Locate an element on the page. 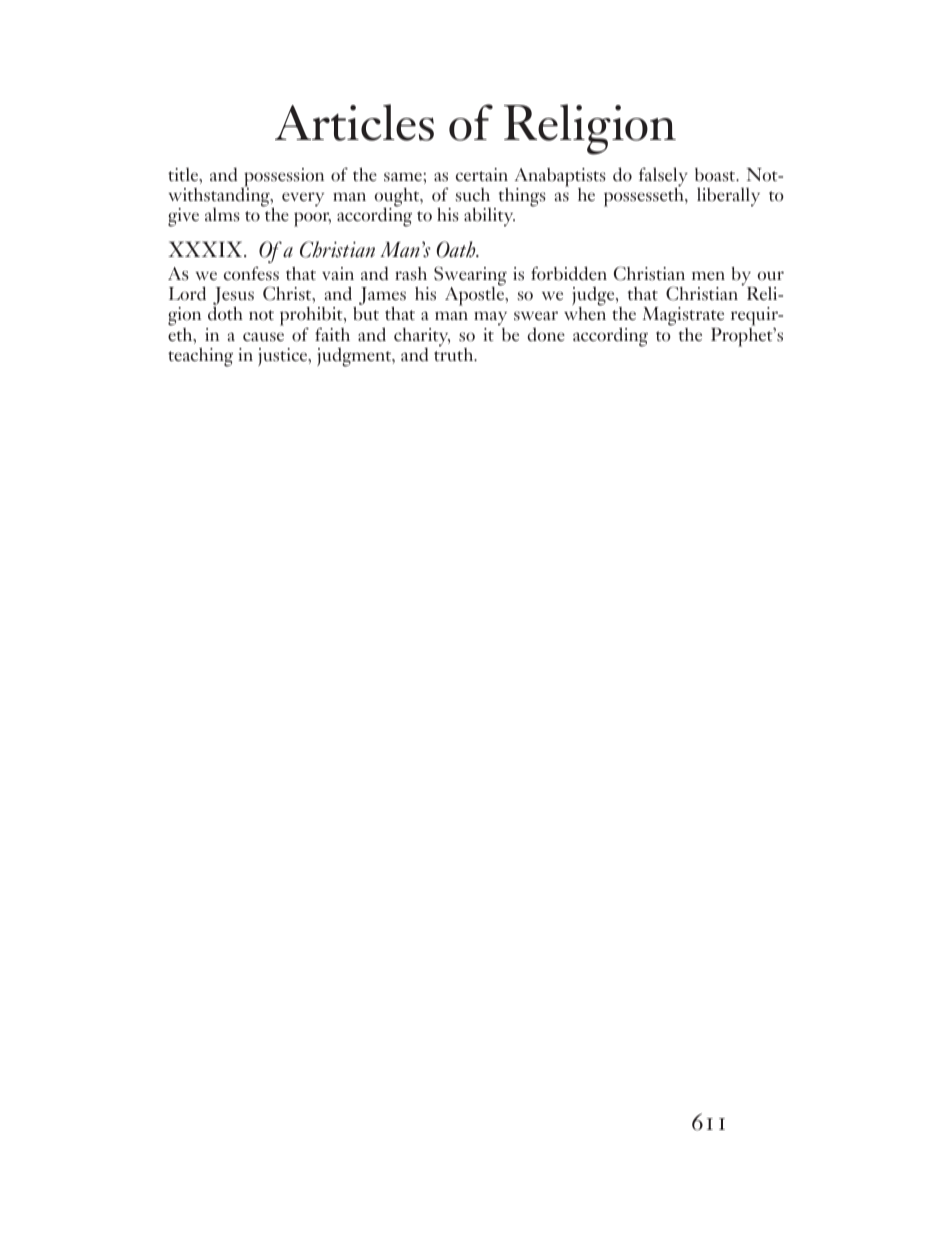 The image size is (952, 1233). boast is located at coordinates (716, 175).
